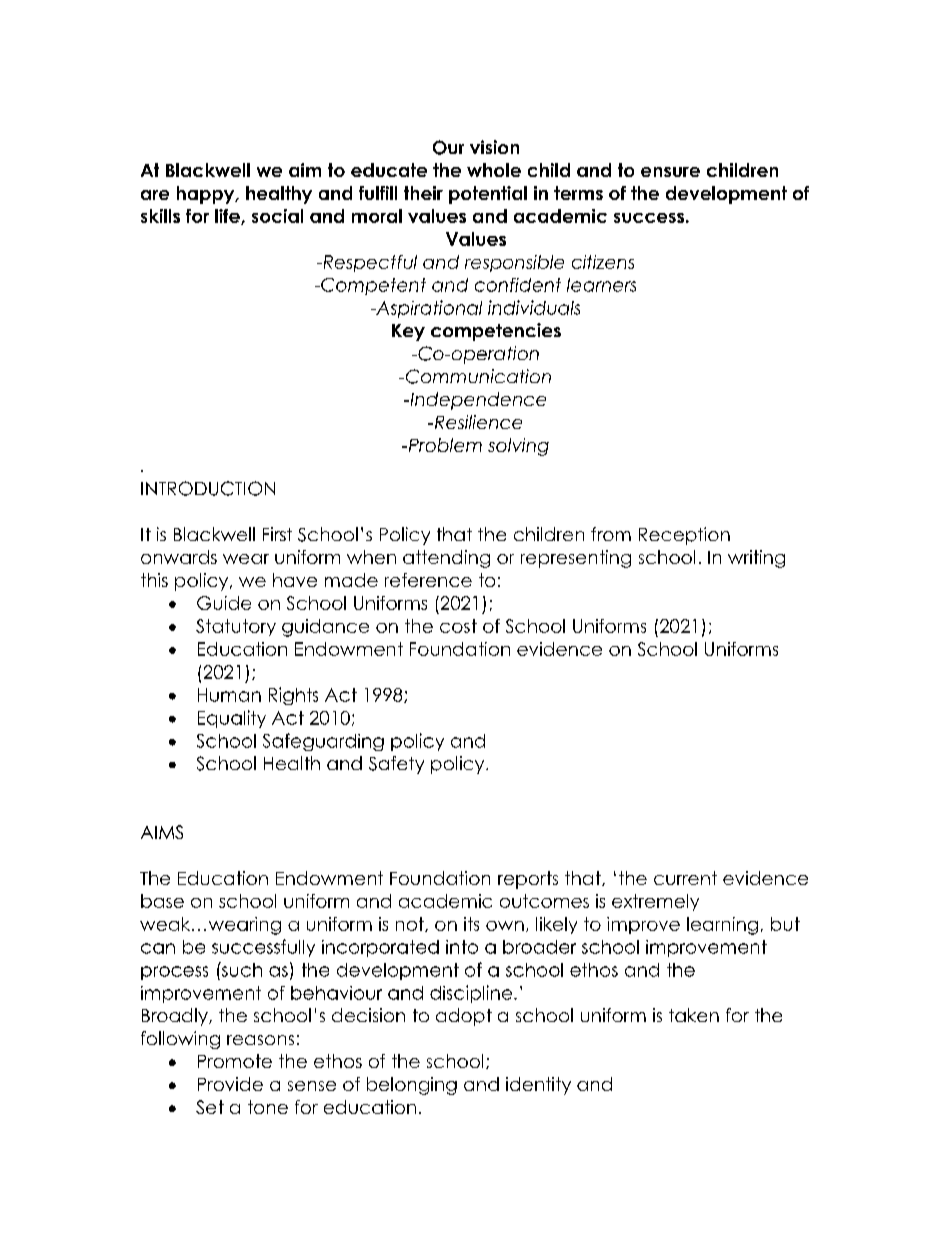 The width and height of the document is (952, 1233). Describe the element at coordinates (230, 1084) in the document. I see `Provide` at that location.
